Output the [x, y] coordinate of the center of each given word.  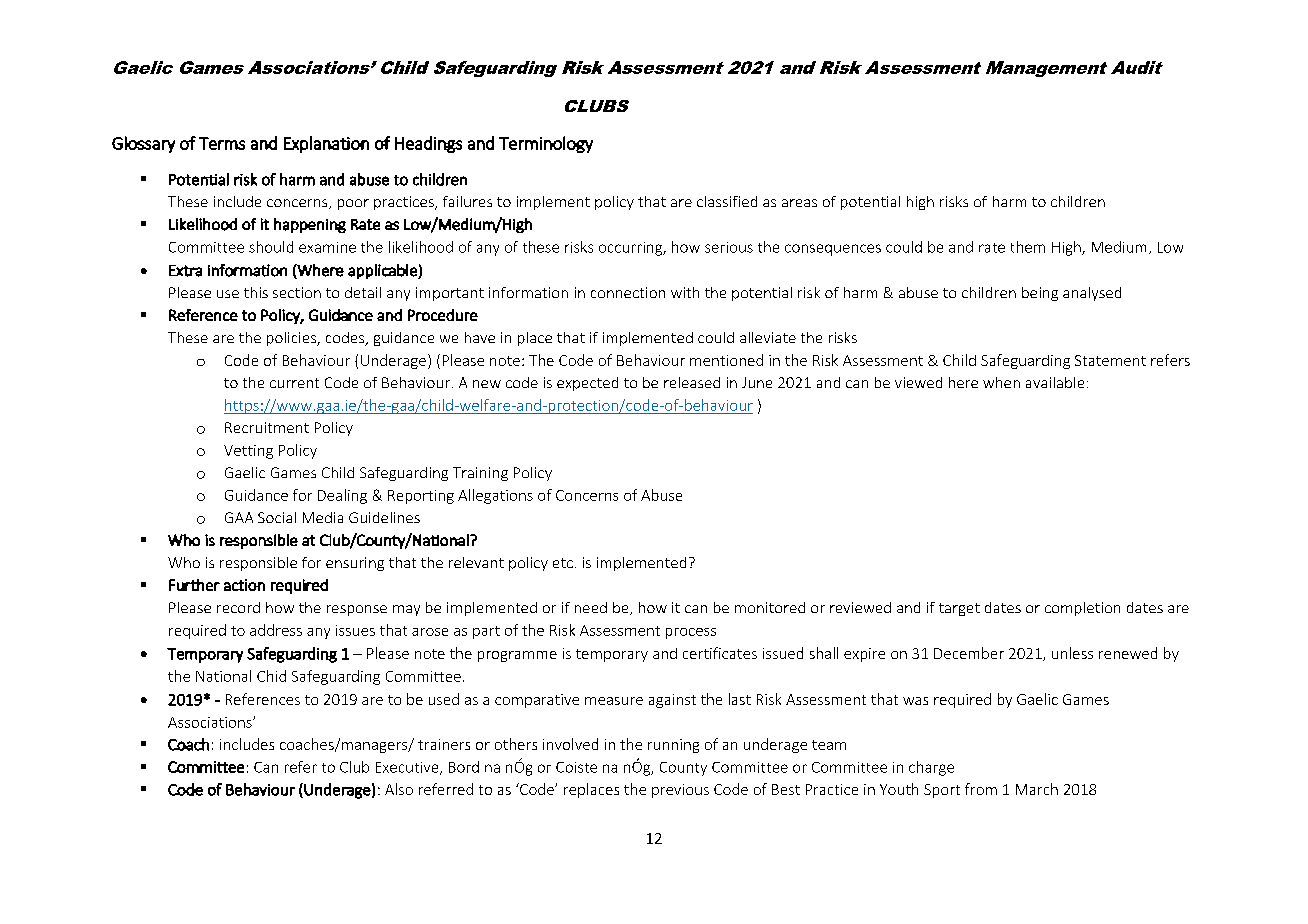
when [1001, 382]
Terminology [546, 144]
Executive [408, 768]
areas [799, 203]
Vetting [248, 452]
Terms [222, 143]
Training [480, 474]
